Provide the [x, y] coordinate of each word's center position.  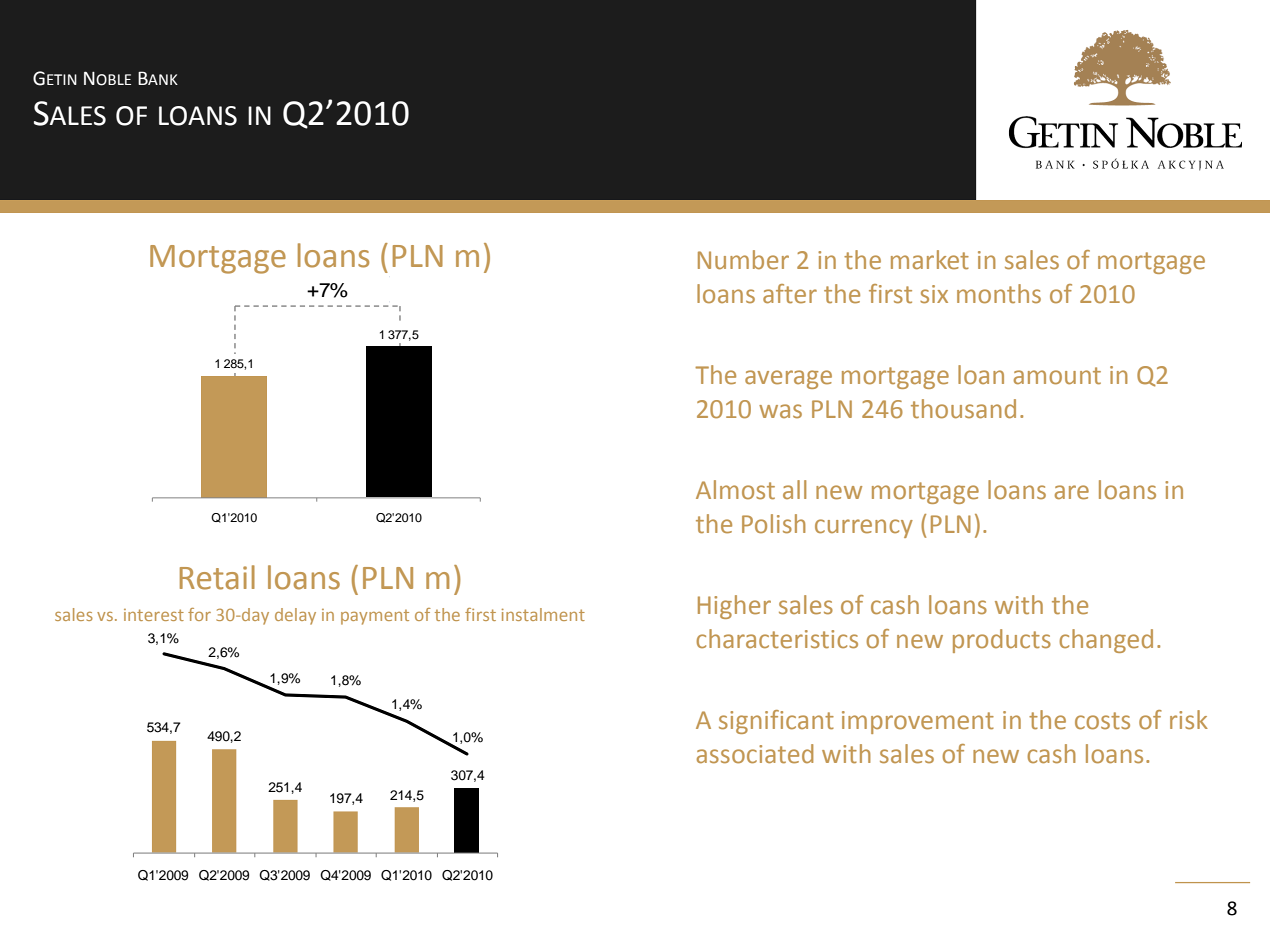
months [999, 294]
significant [776, 722]
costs [1102, 721]
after [790, 294]
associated [755, 754]
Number [743, 260]
